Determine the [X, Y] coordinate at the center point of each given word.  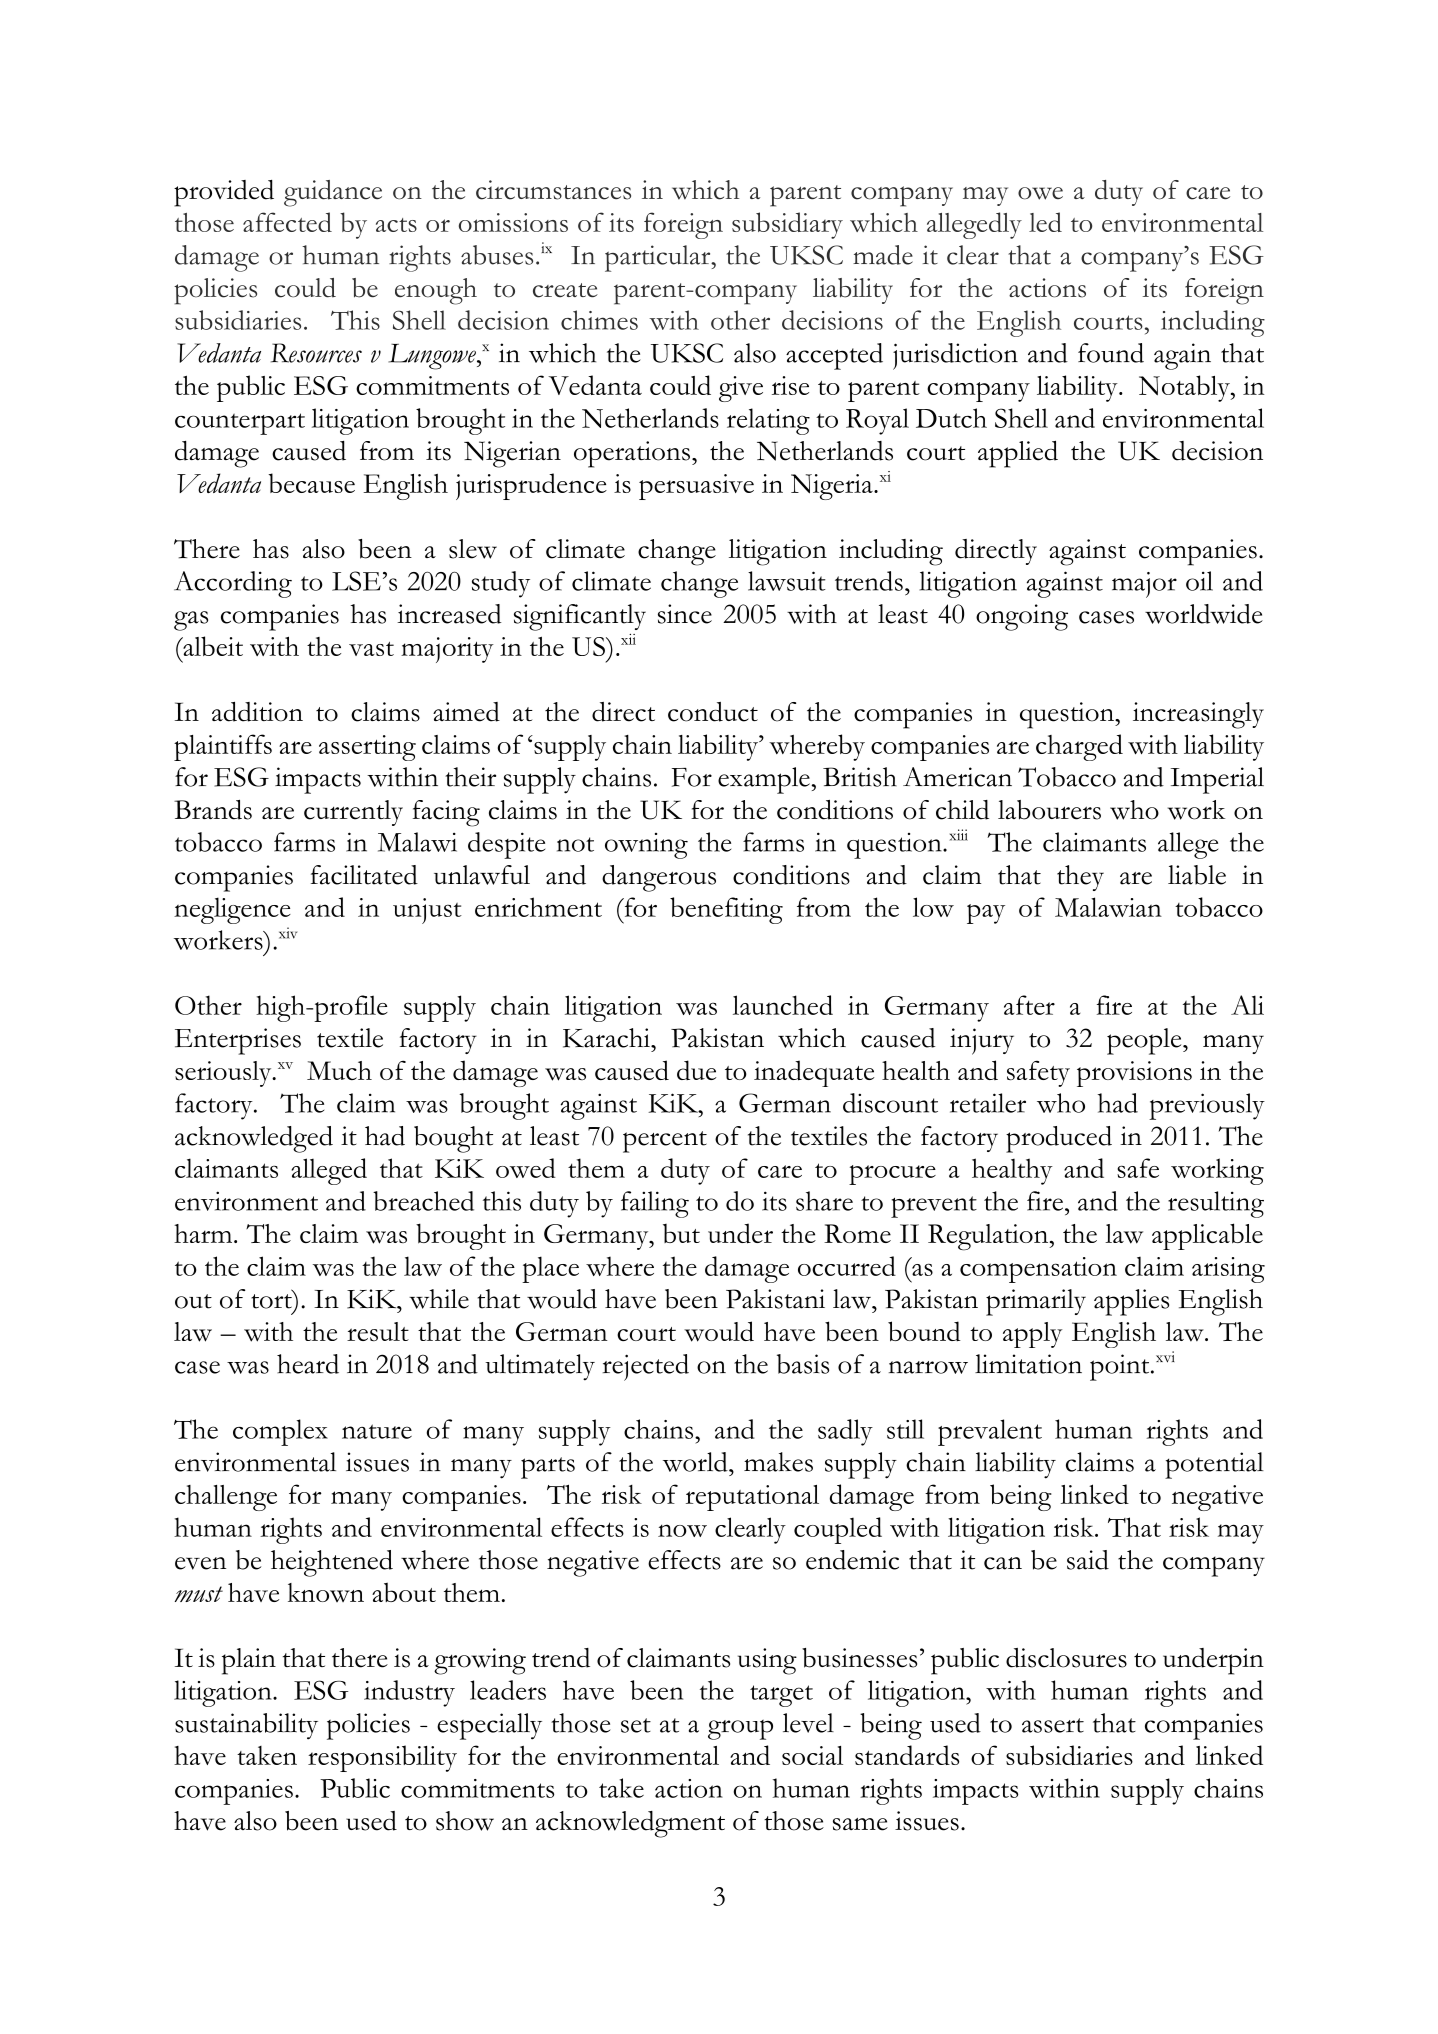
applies [1131, 1302]
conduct [713, 712]
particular [659, 258]
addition [257, 712]
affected [287, 222]
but [681, 1233]
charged [1079, 747]
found [1111, 353]
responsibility [382, 1758]
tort [272, 1300]
